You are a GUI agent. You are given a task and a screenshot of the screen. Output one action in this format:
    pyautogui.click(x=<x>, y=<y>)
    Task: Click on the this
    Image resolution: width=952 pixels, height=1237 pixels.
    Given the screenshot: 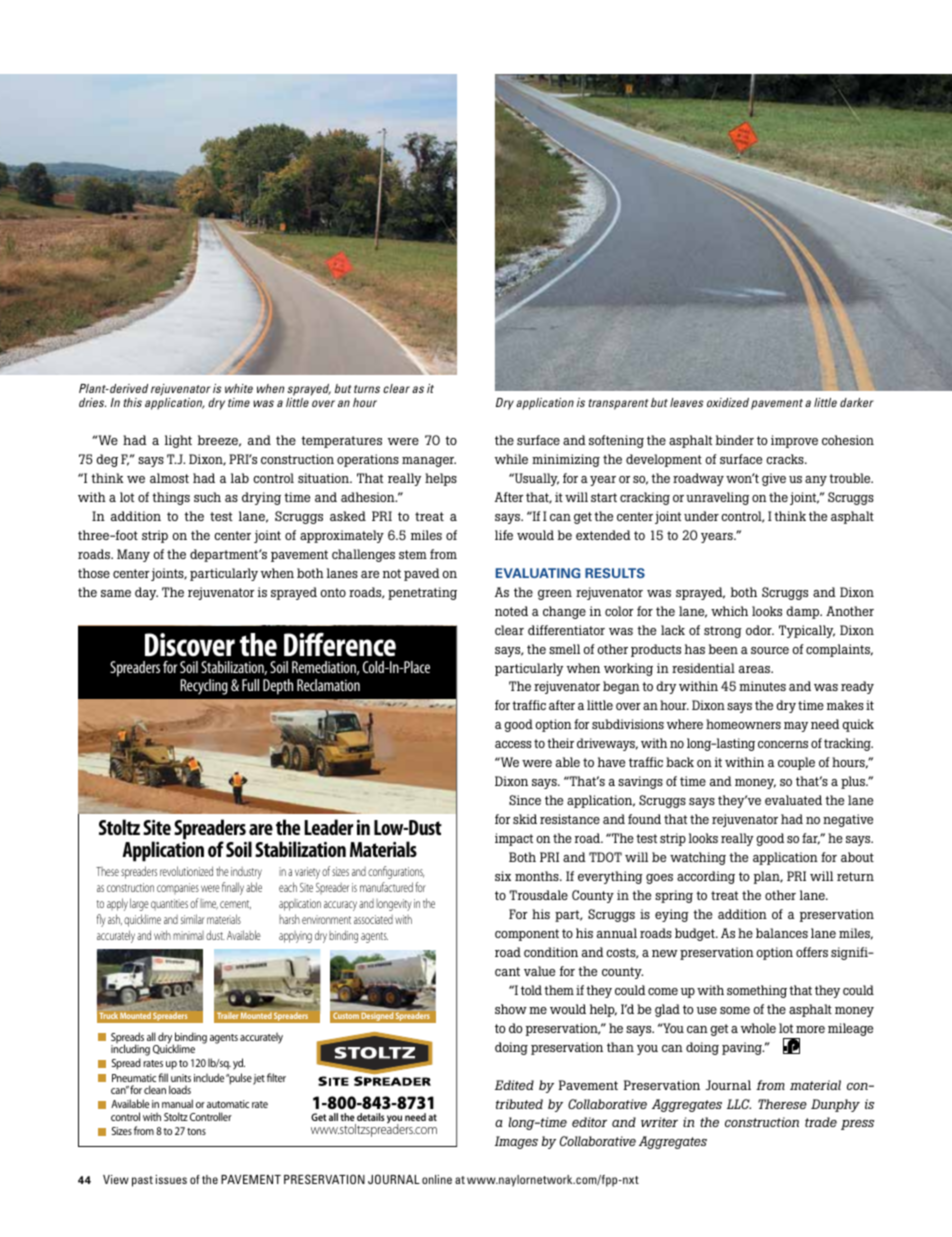 What is the action you would take?
    pyautogui.click(x=133, y=402)
